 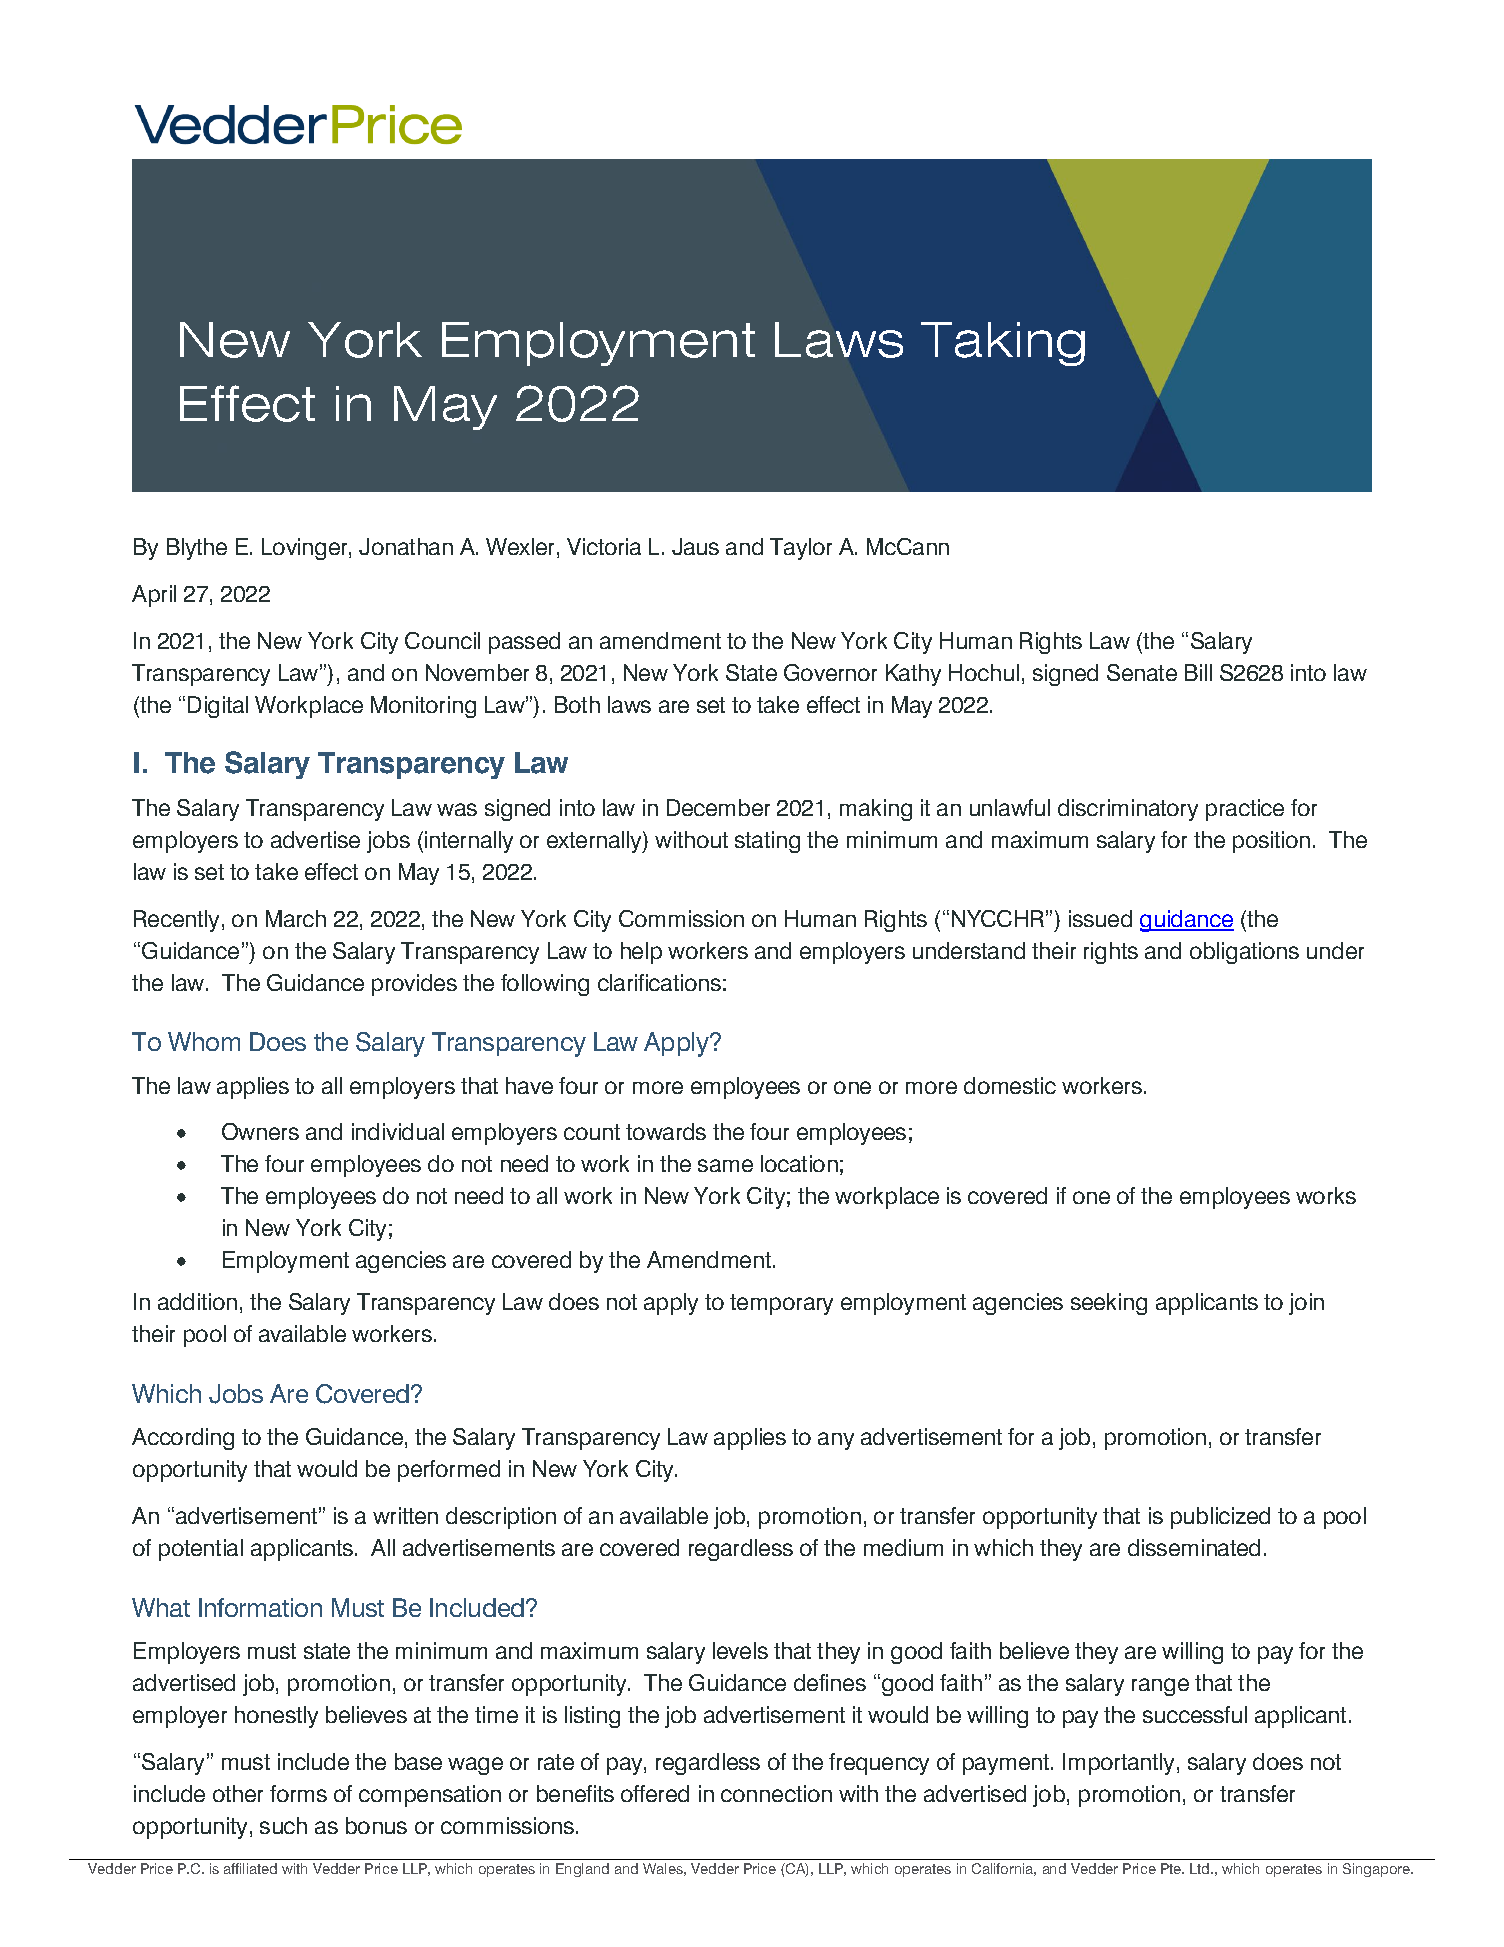 What do you see at coordinates (1010, 1085) in the image?
I see `domestic` at bounding box center [1010, 1085].
